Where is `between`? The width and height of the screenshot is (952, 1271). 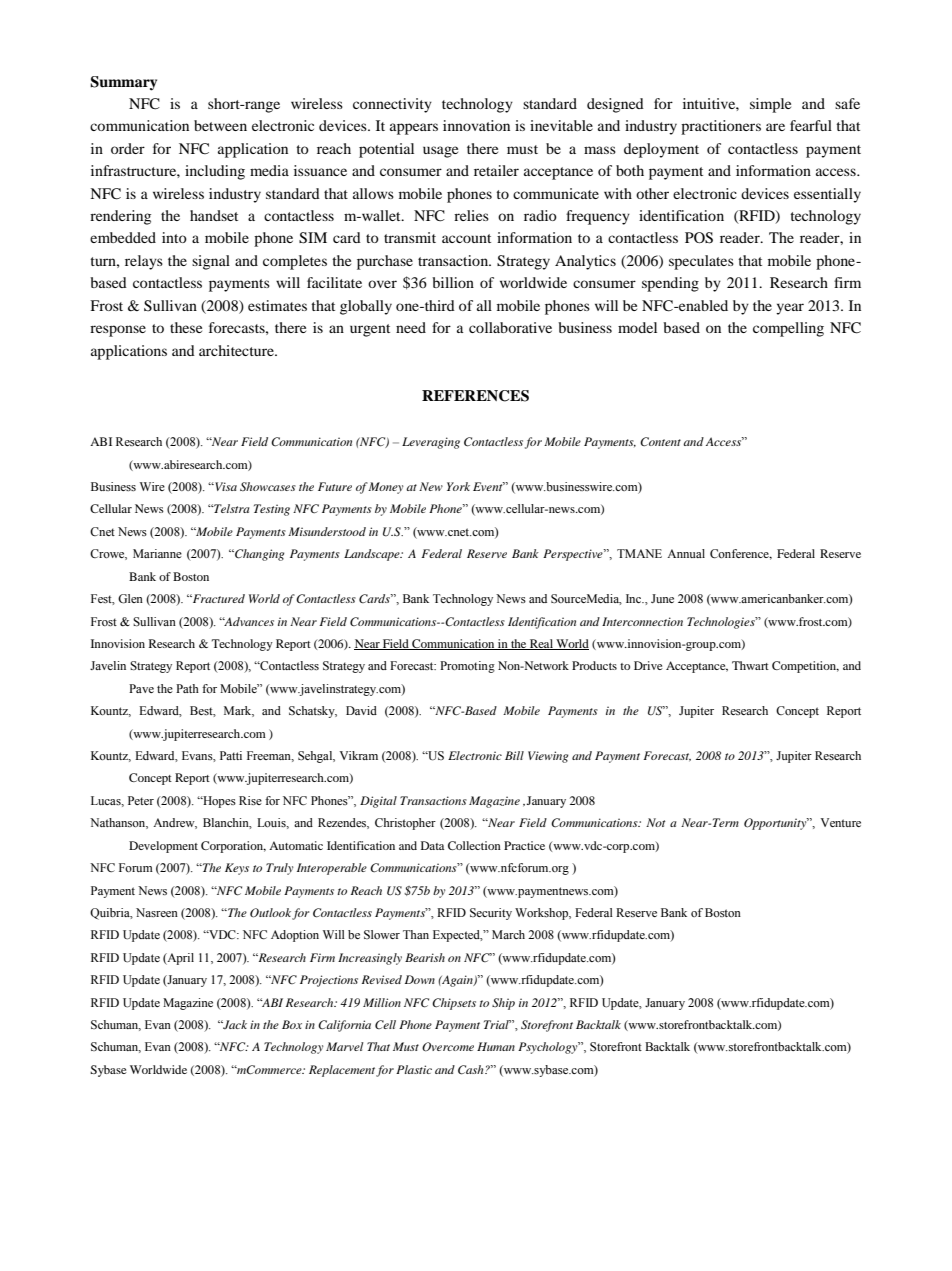
between is located at coordinates (220, 125).
